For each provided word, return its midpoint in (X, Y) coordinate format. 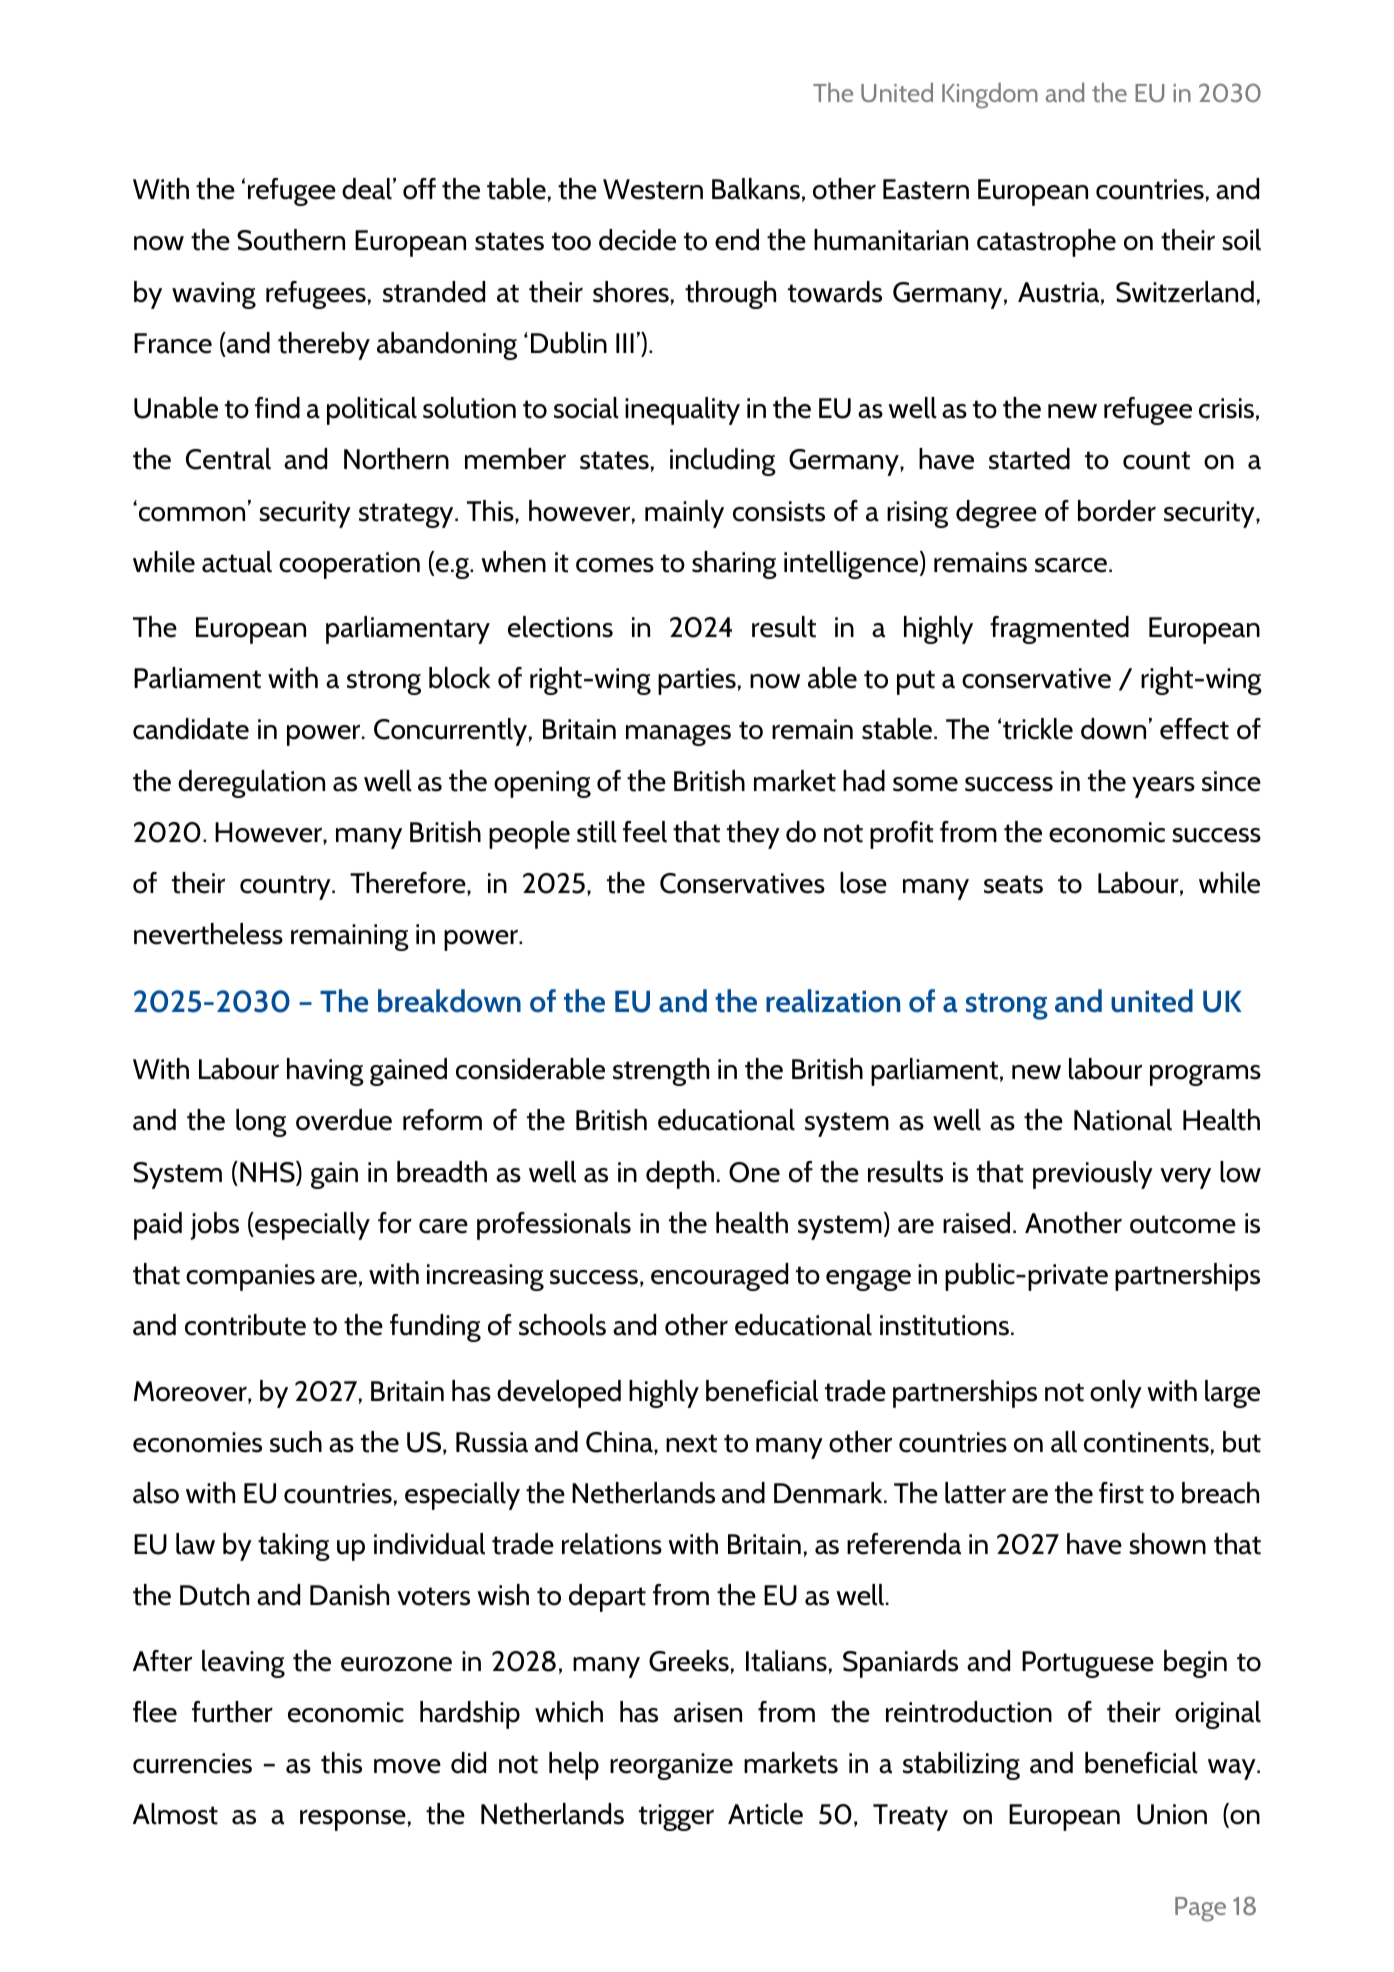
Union (1172, 1814)
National (1123, 1120)
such (296, 1442)
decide (637, 240)
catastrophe (1046, 243)
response (353, 1820)
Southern (291, 240)
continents (1146, 1442)
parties (697, 681)
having (325, 1072)
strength (661, 1072)
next (691, 1443)
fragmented (1059, 630)
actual (237, 562)
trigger (676, 1817)
